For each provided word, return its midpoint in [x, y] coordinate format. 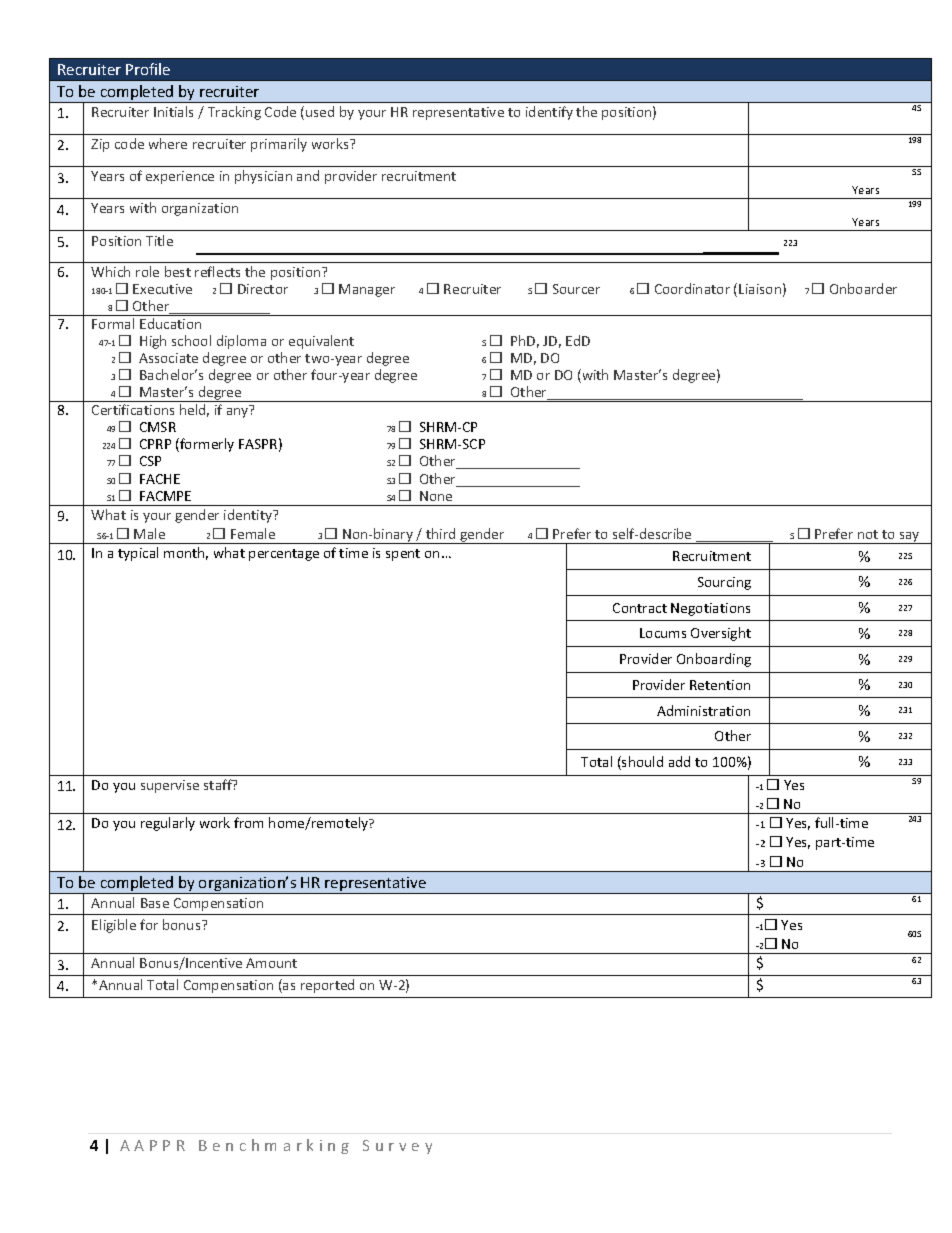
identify [549, 113]
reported [327, 986]
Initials [173, 111]
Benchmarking [274, 1146]
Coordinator [692, 288]
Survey [397, 1147]
